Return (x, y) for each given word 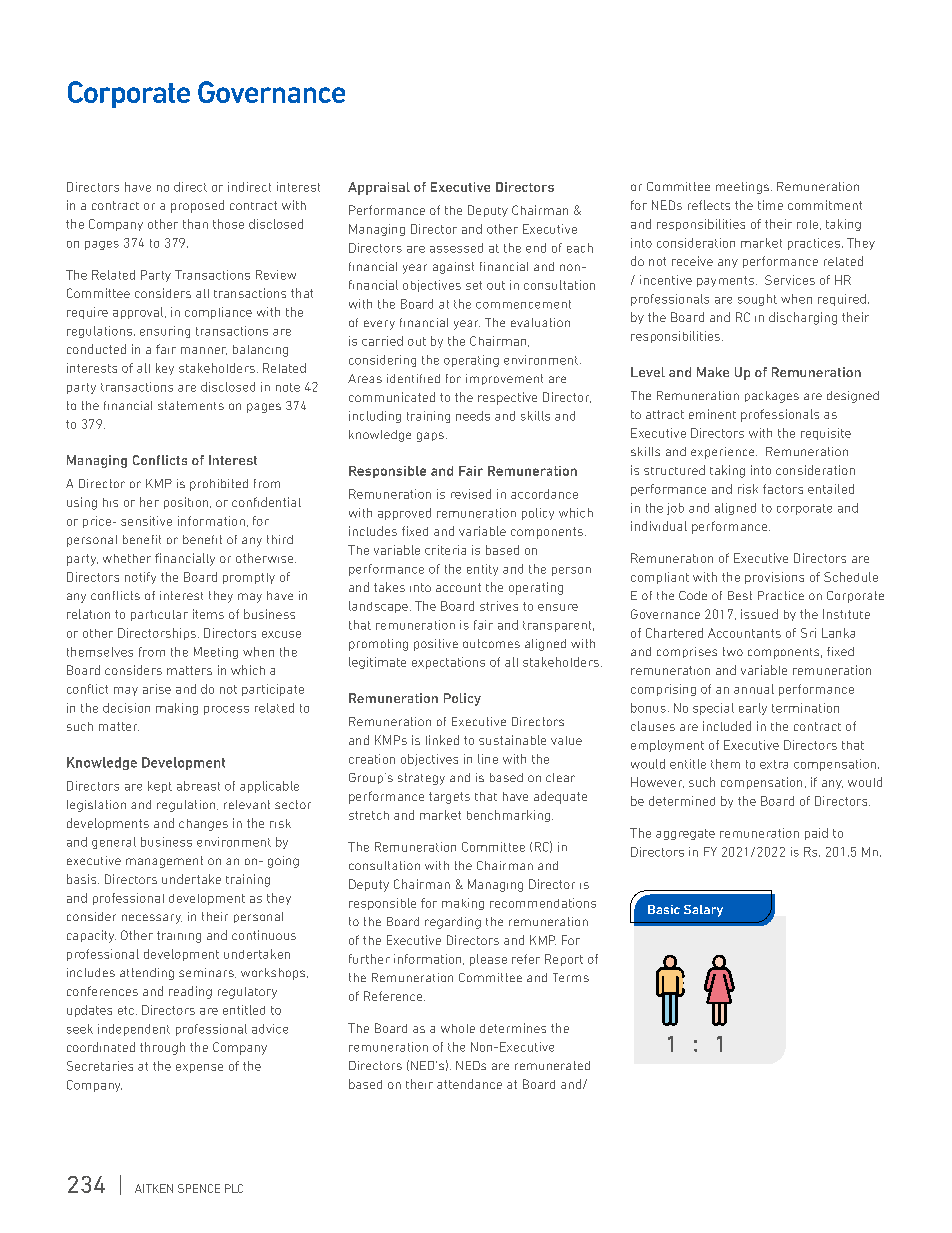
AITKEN (154, 1188)
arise (157, 689)
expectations (448, 663)
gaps (430, 437)
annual (754, 689)
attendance (469, 1084)
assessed (456, 248)
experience (724, 453)
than (195, 224)
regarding (453, 923)
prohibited (219, 485)
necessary (152, 919)
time (770, 205)
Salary (703, 911)
